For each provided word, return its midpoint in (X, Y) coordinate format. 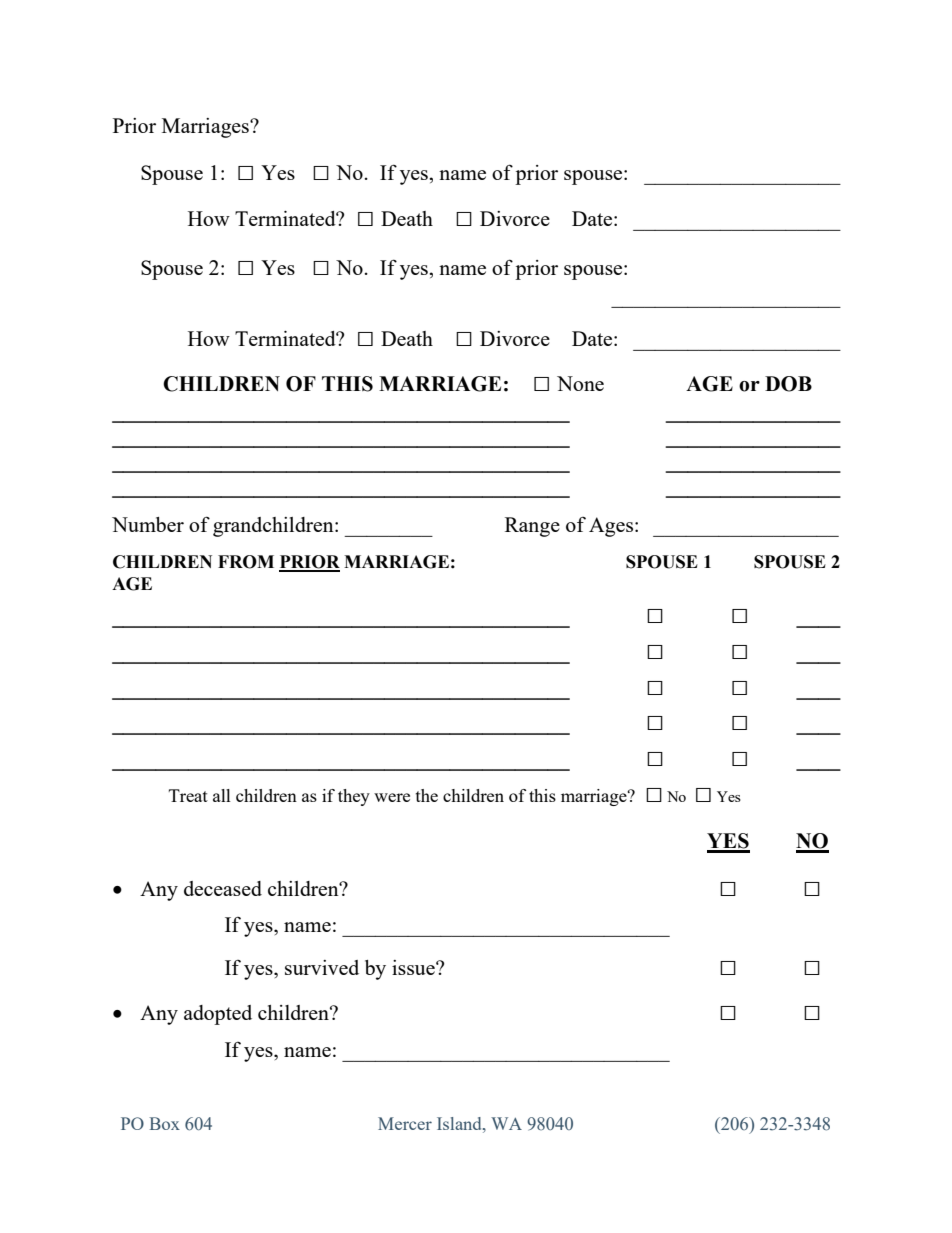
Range (532, 527)
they (354, 797)
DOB (788, 384)
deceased (223, 888)
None (580, 383)
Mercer (405, 1123)
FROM (246, 562)
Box (164, 1123)
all (222, 795)
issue (414, 967)
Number (148, 524)
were (392, 797)
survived (322, 967)
